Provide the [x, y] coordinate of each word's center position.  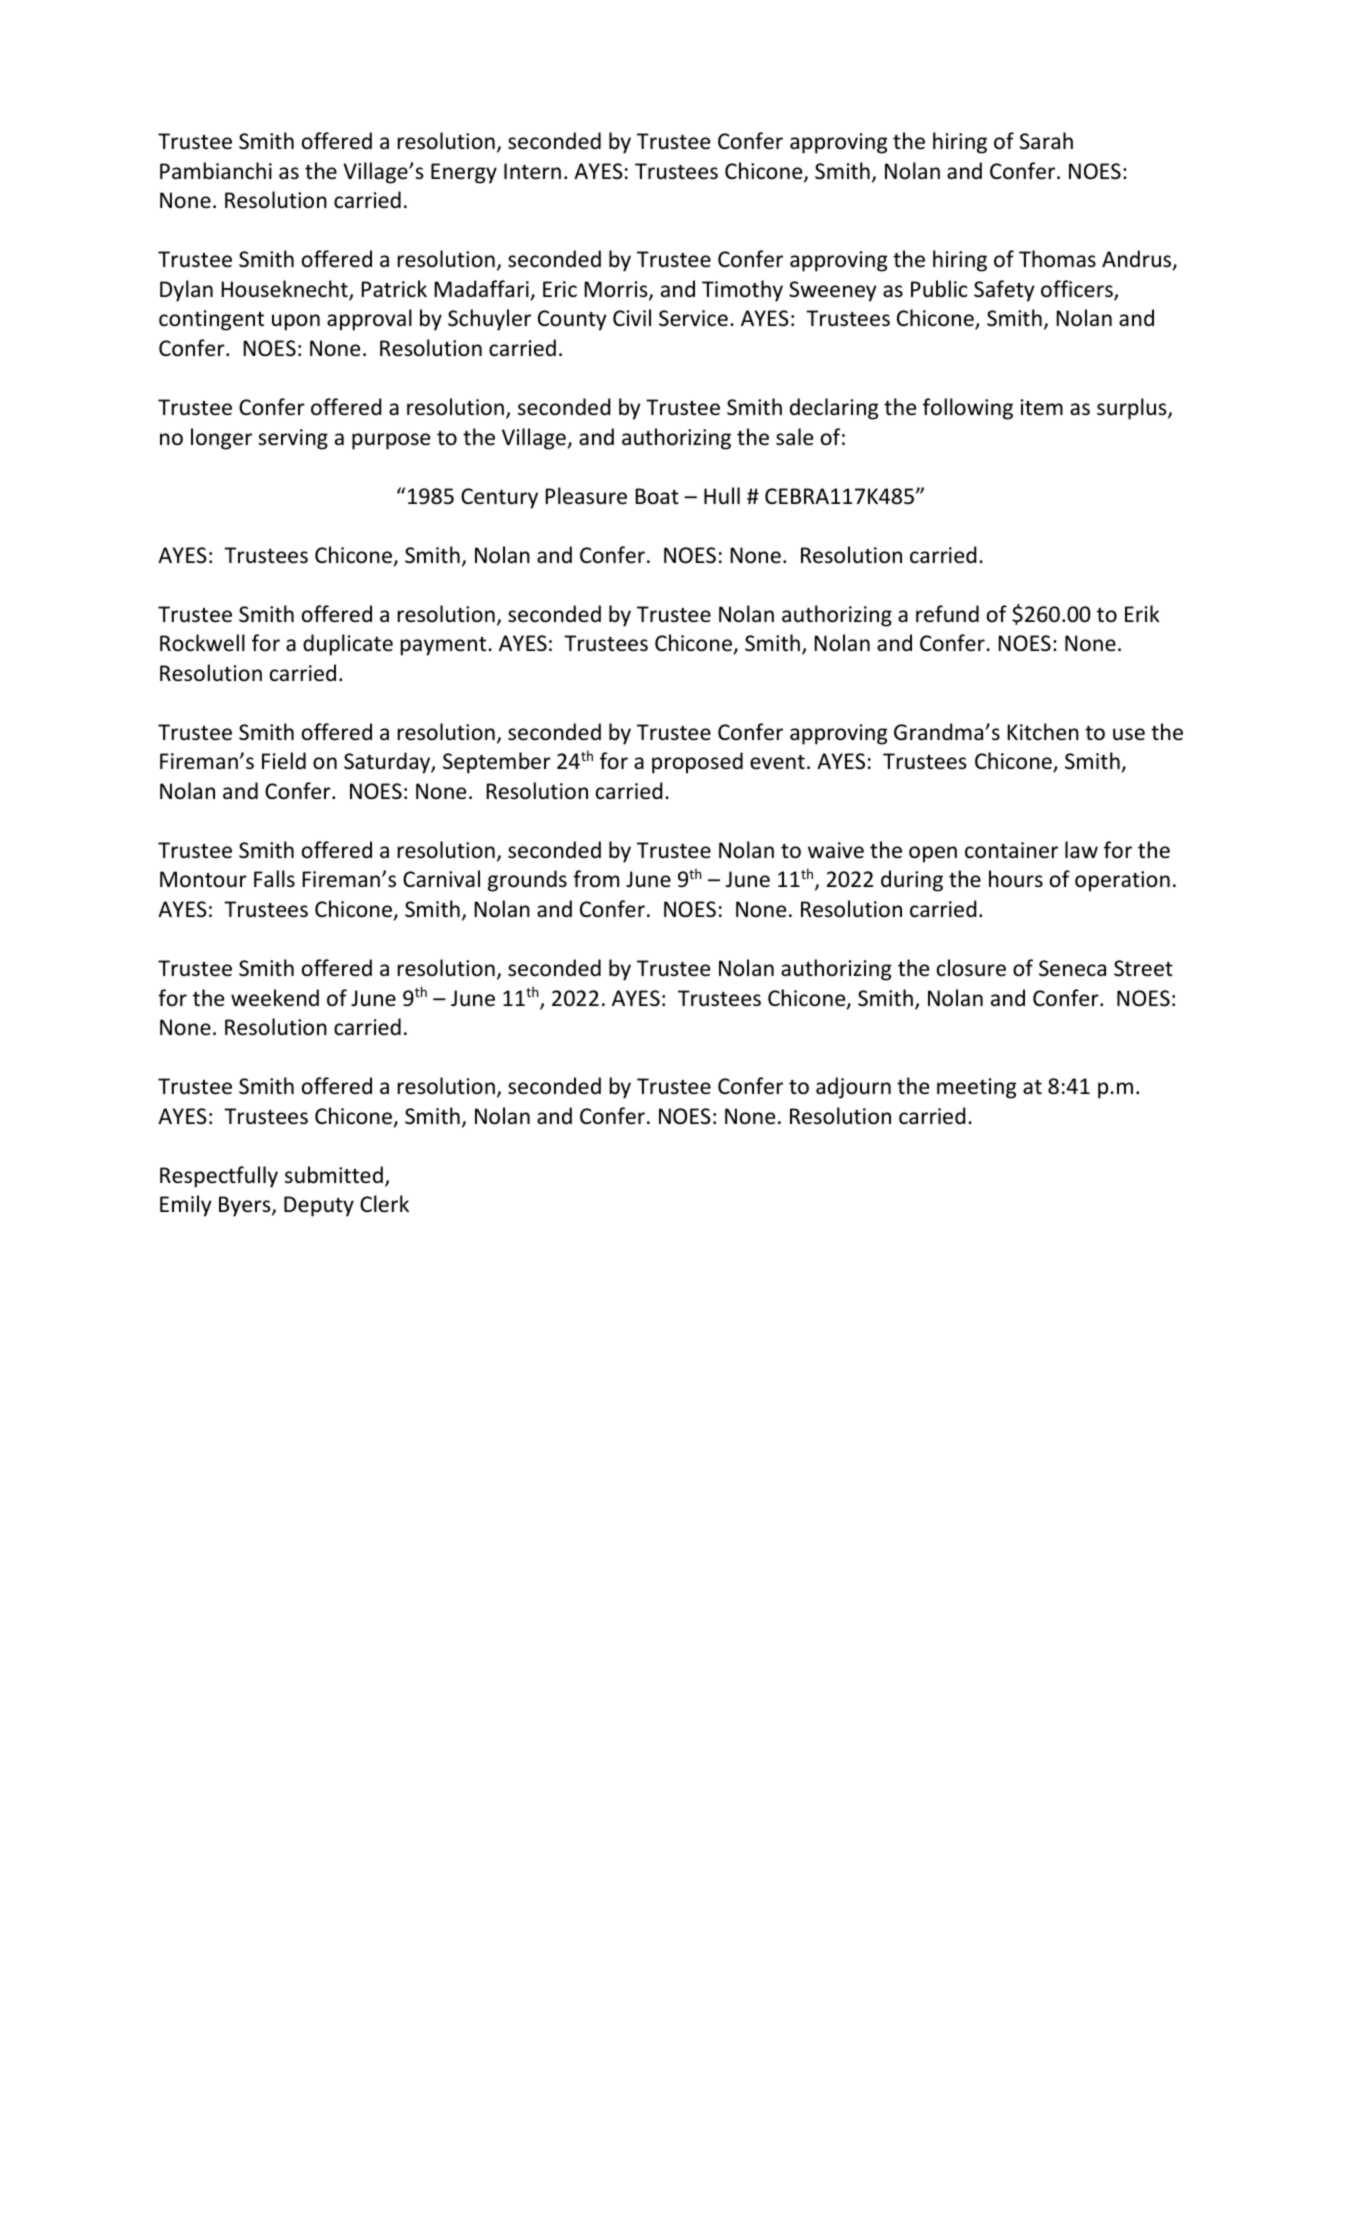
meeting [976, 1088]
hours [1016, 879]
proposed [697, 763]
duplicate [348, 645]
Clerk [384, 1204]
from [596, 878]
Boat [657, 496]
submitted [334, 1174]
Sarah [1046, 140]
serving [293, 439]
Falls [274, 878]
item [1042, 407]
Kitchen [1043, 732]
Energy [464, 173]
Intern [532, 171]
